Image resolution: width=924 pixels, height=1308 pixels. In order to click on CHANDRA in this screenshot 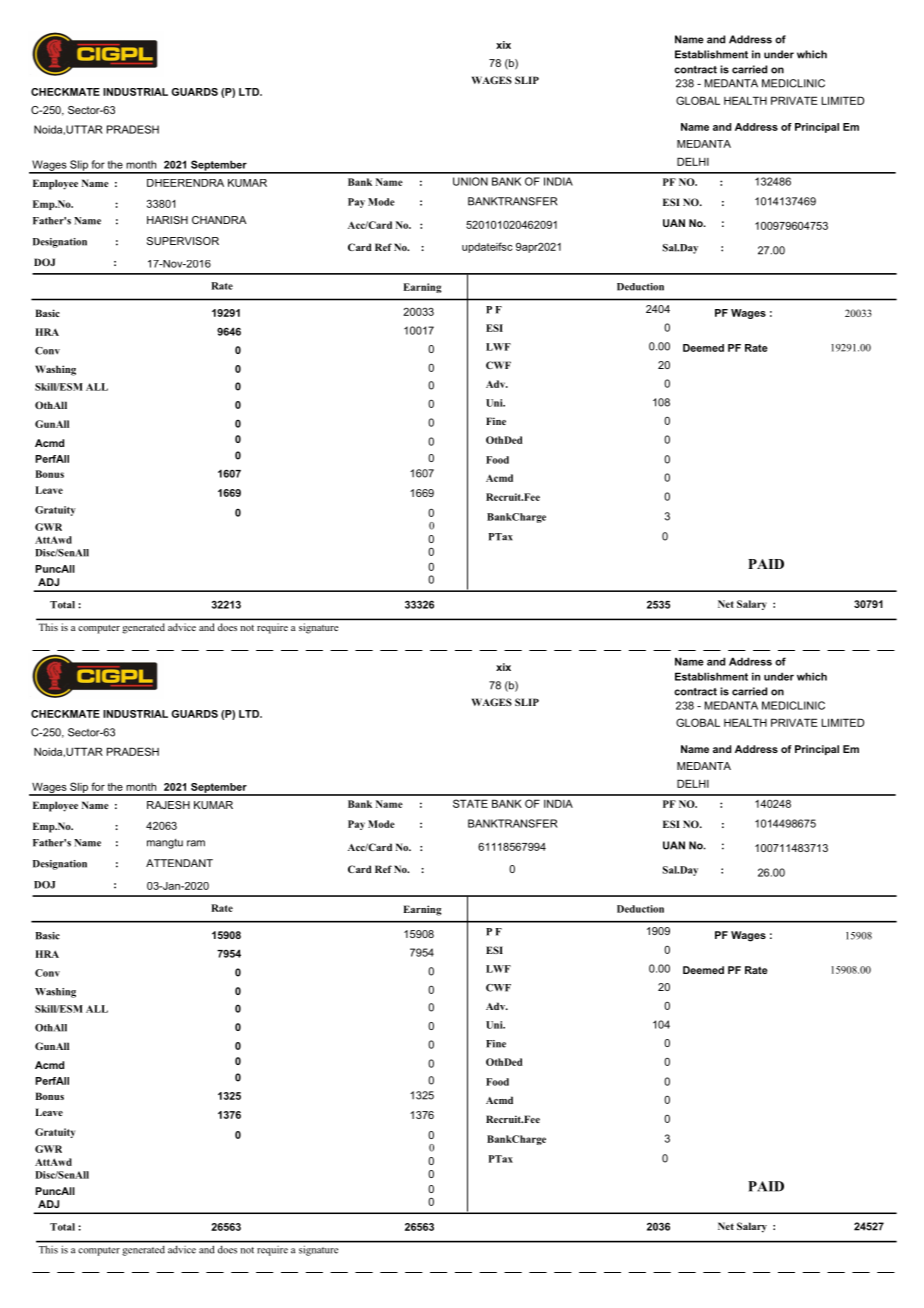, I will do `click(219, 220)`.
